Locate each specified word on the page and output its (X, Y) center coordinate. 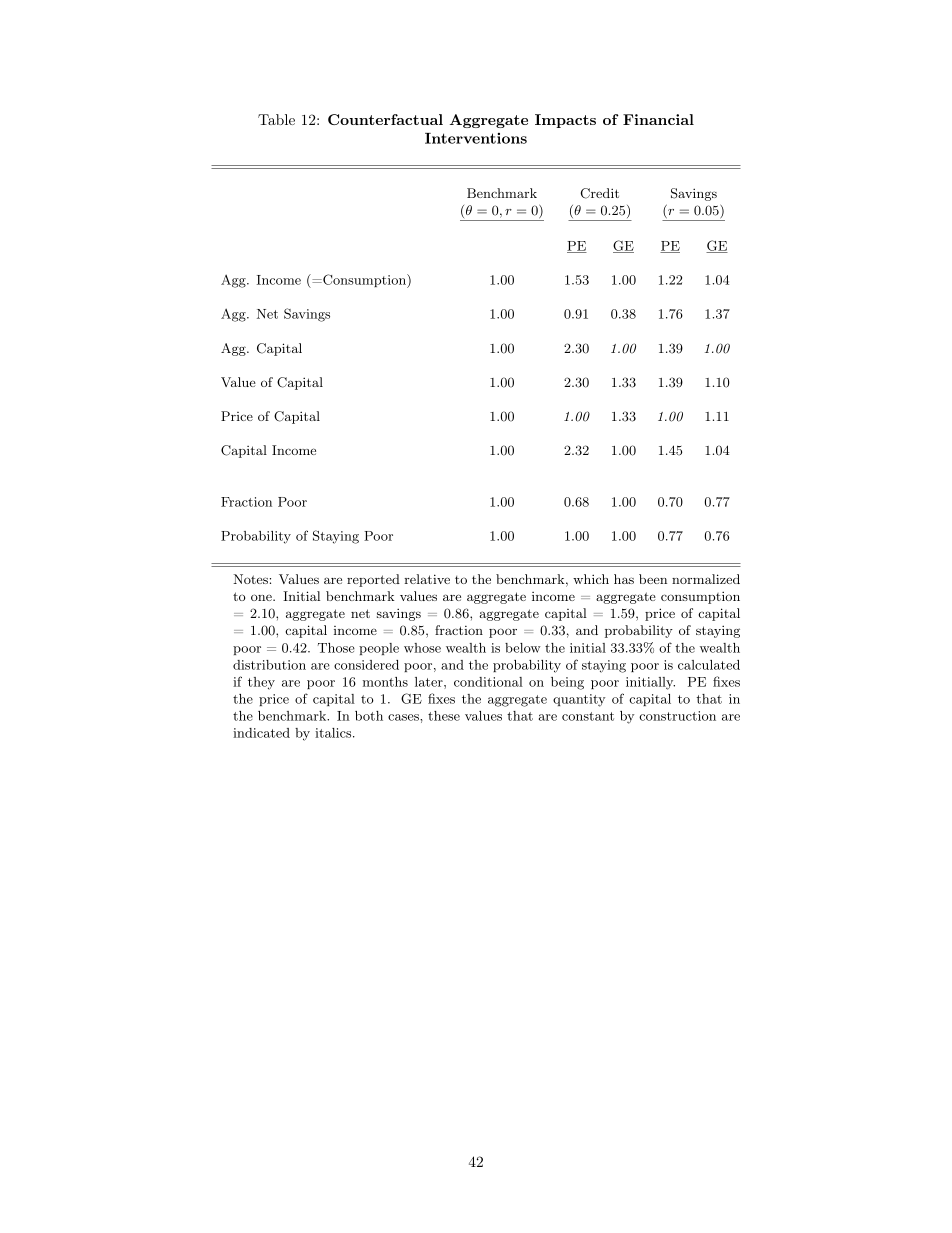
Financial (658, 119)
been (653, 579)
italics (334, 733)
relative (427, 579)
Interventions (476, 138)
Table (276, 119)
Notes (250, 579)
